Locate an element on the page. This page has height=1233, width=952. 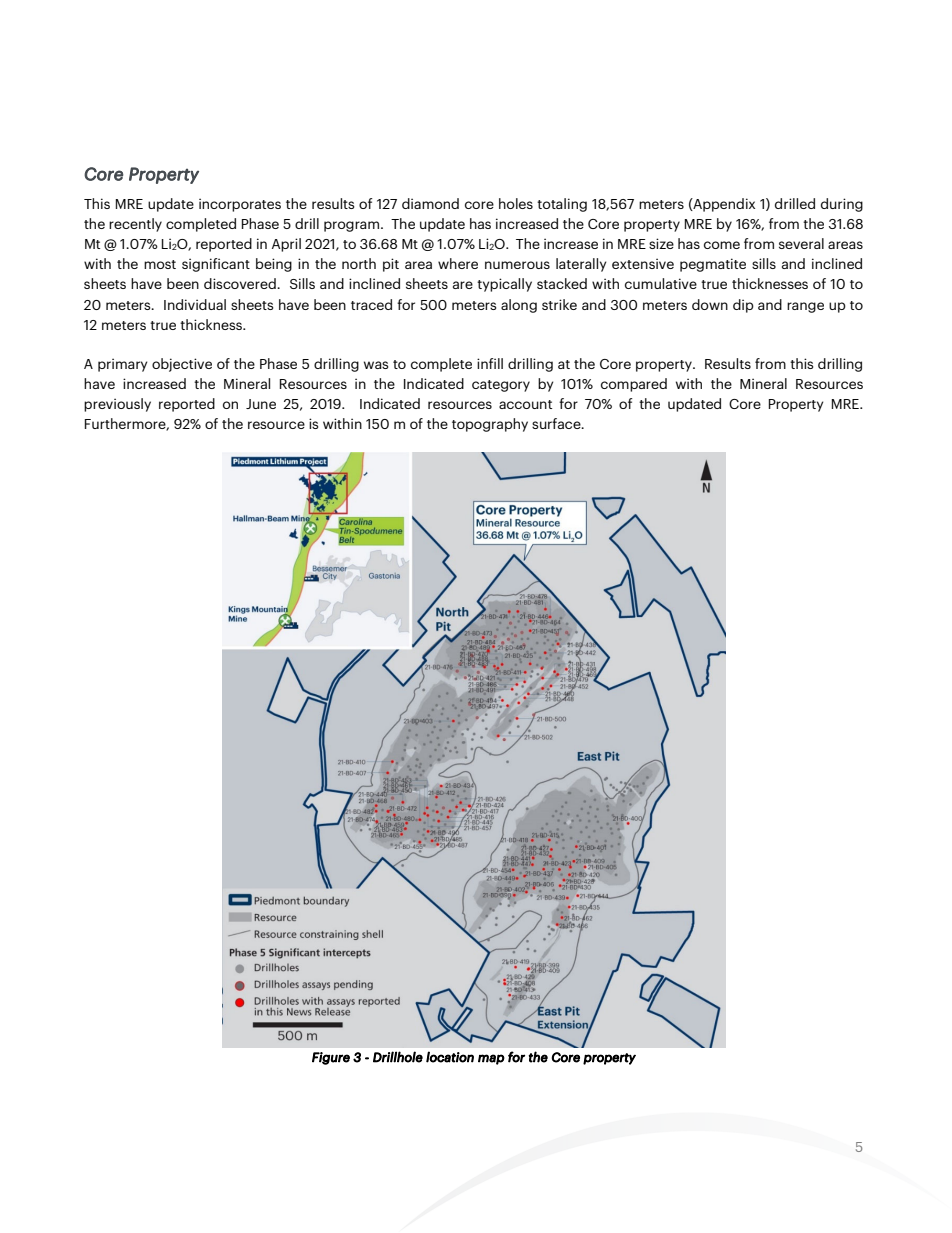
June is located at coordinates (261, 404).
